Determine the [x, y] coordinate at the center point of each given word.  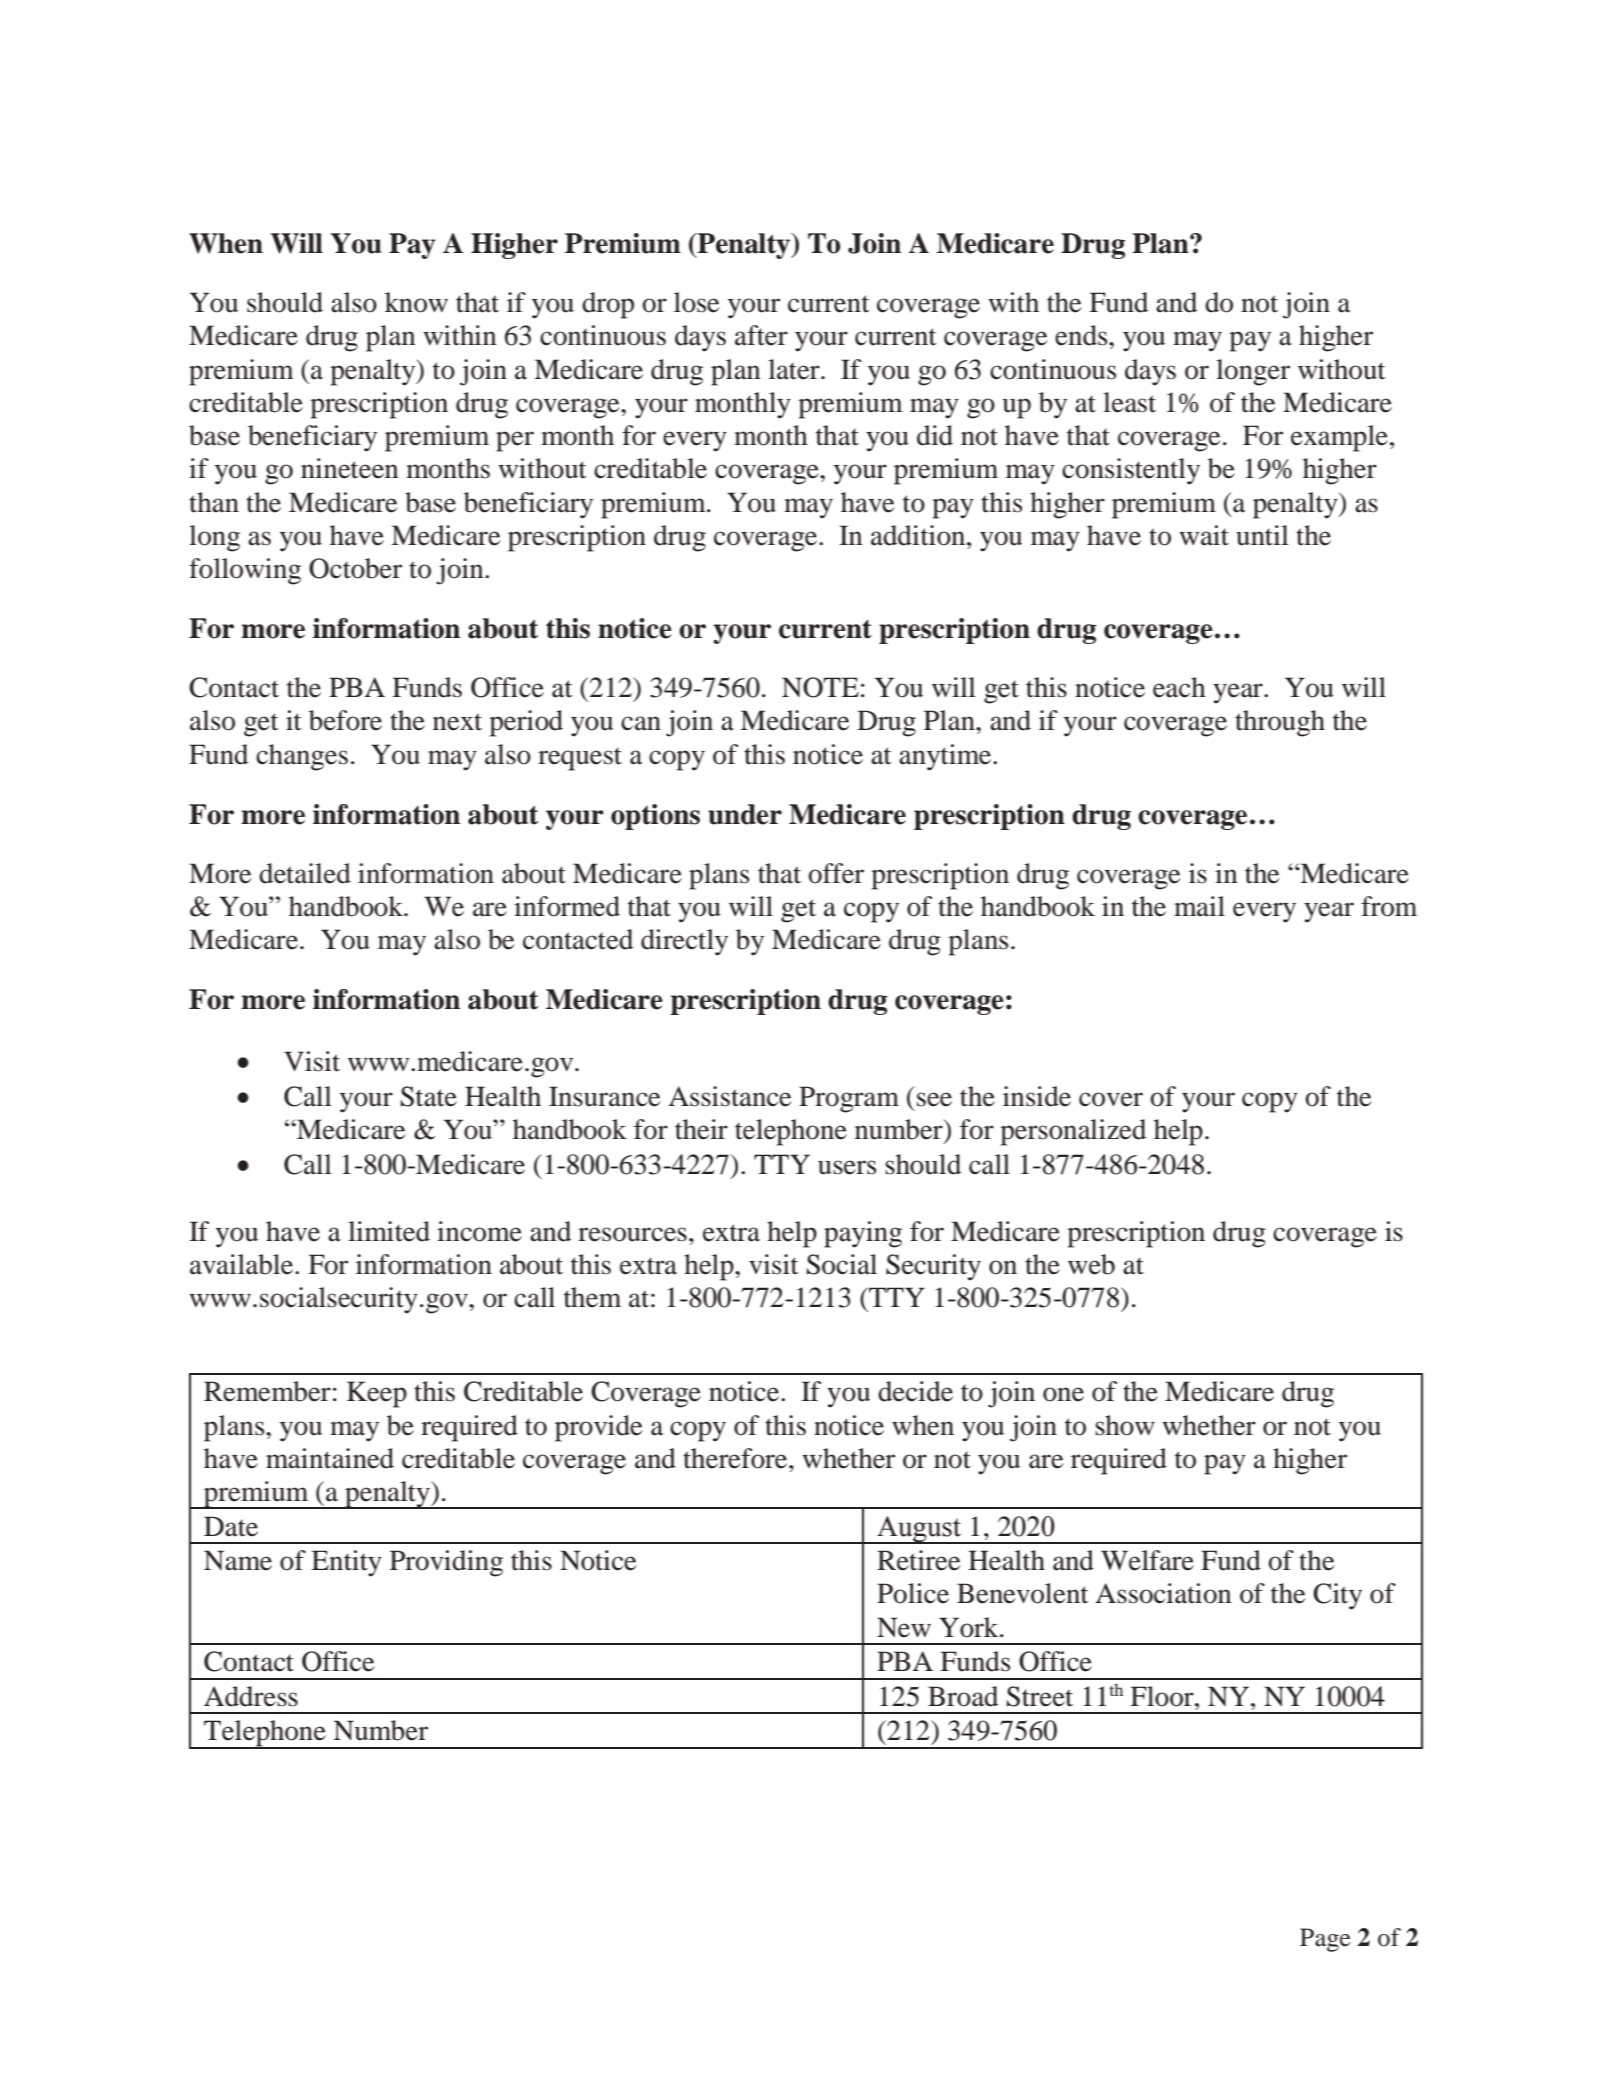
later [795, 369]
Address [251, 1696]
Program [849, 1099]
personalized [1073, 1132]
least [1129, 402]
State [428, 1096]
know [416, 302]
